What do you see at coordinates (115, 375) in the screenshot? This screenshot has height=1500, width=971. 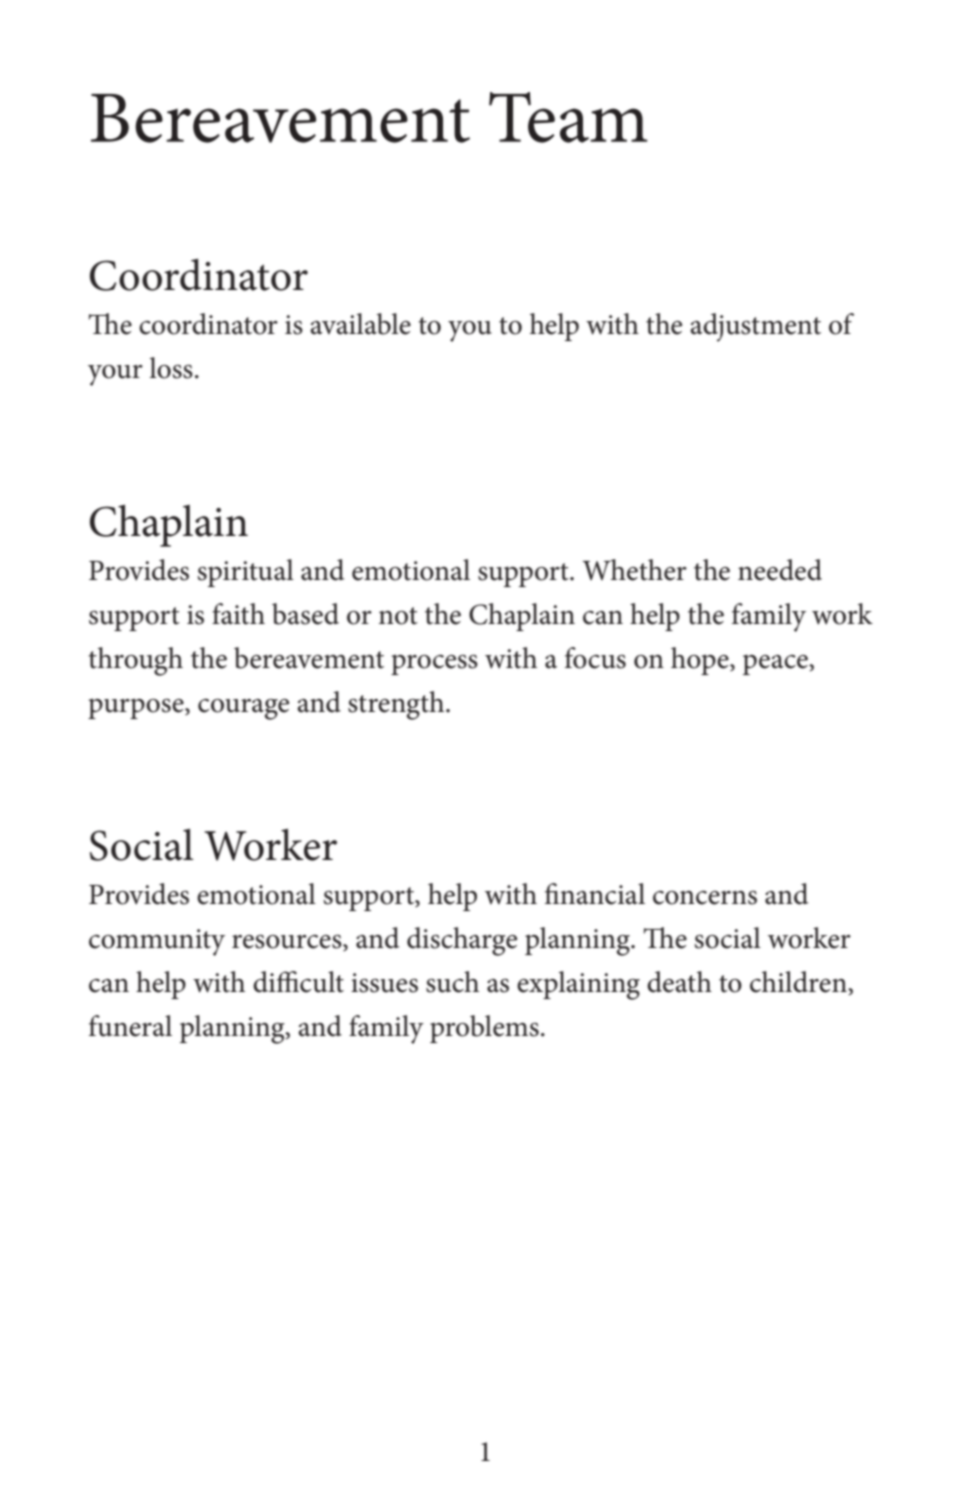 I see `your` at bounding box center [115, 375].
